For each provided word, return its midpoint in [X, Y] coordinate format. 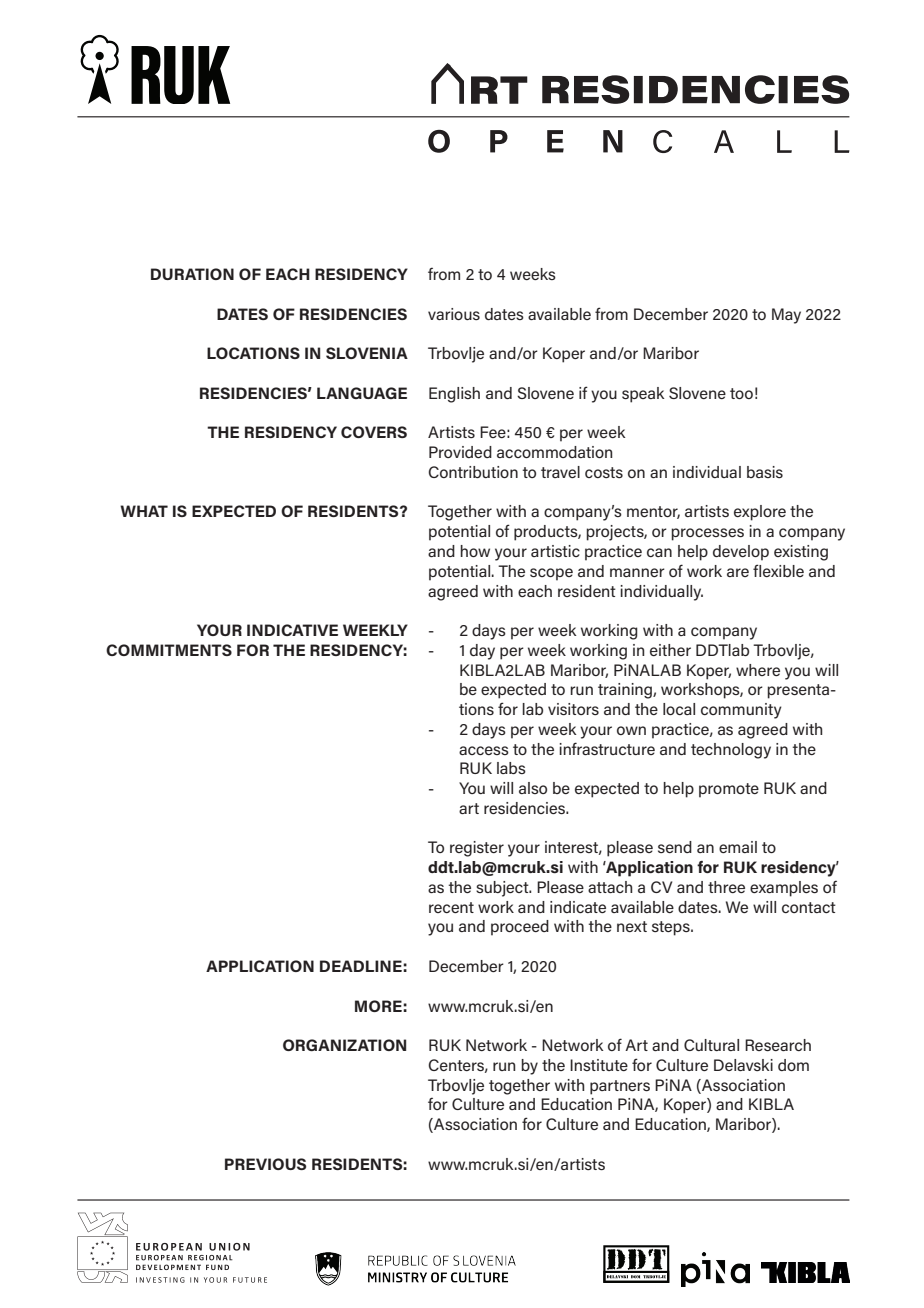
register [477, 849]
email [738, 847]
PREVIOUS [265, 1164]
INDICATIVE [292, 630]
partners [620, 1087]
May [786, 316]
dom [793, 1065]
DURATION [192, 274]
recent [451, 907]
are [738, 572]
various [454, 314]
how [475, 551]
